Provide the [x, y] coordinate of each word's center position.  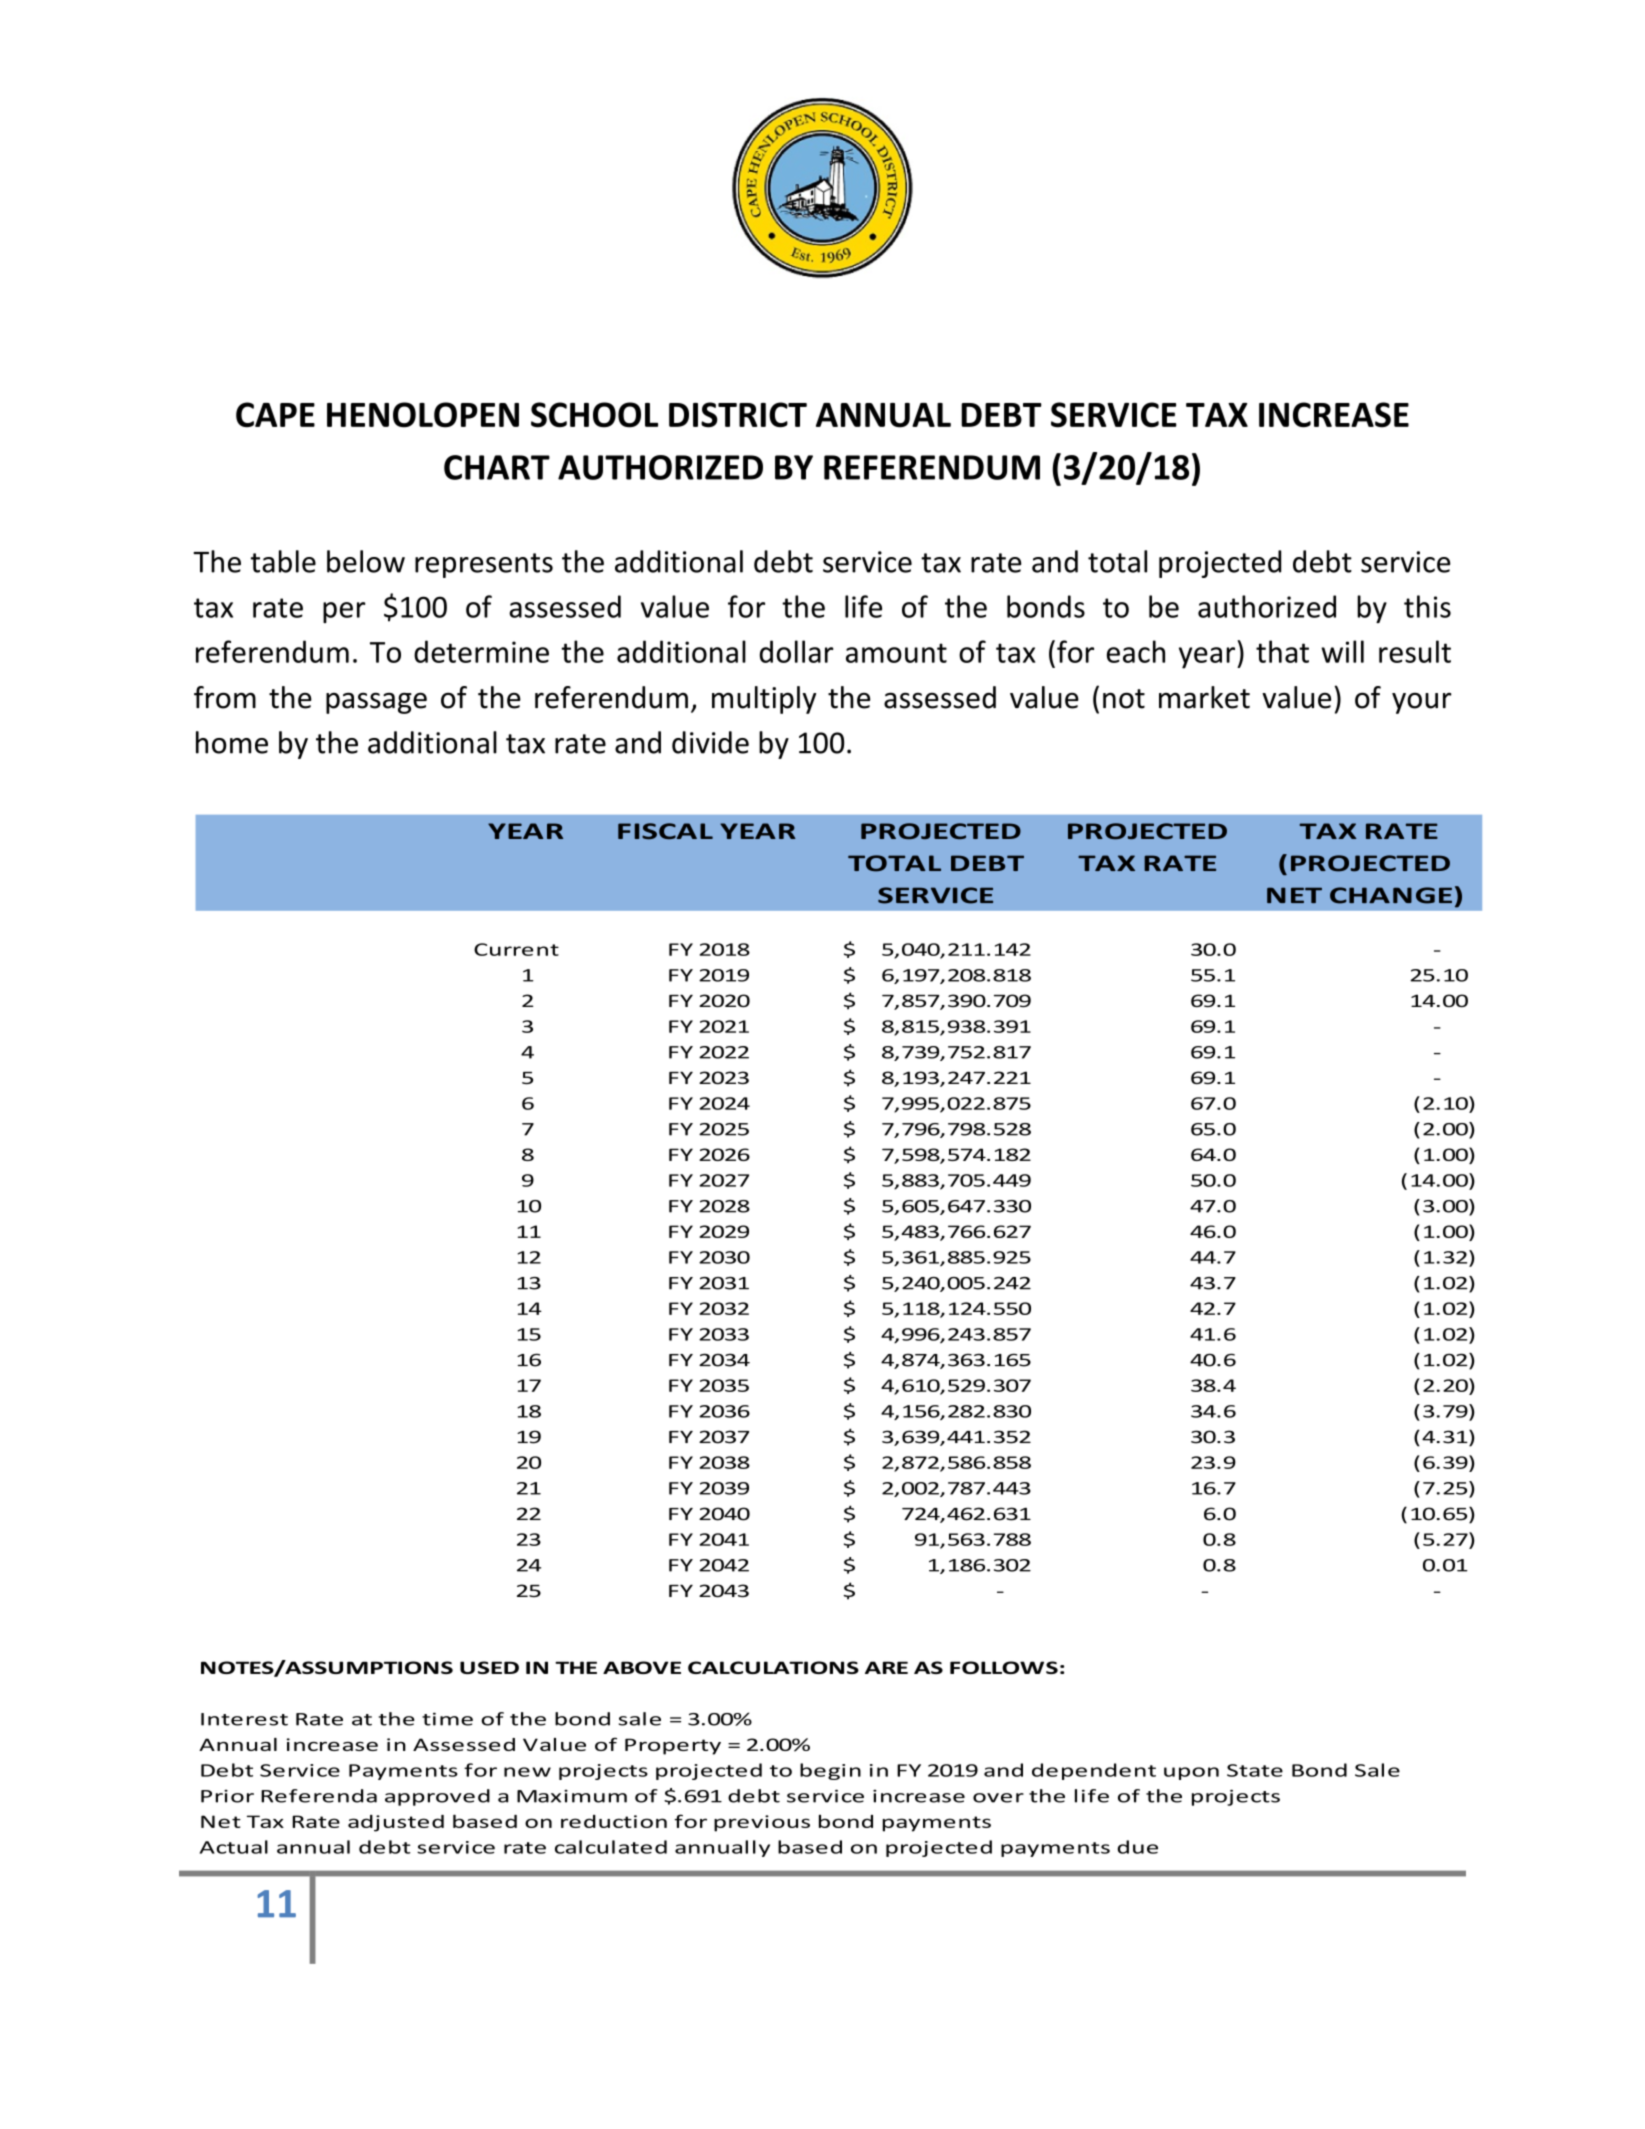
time [447, 1719]
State [1255, 1770]
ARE [886, 1667]
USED [489, 1667]
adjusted [396, 1823]
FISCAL [665, 831]
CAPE [275, 414]
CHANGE [1391, 895]
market [1204, 697]
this [1427, 606]
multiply [764, 700]
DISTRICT [738, 415]
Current [516, 949]
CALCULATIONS [773, 1667]
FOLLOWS [1004, 1667]
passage [376, 703]
